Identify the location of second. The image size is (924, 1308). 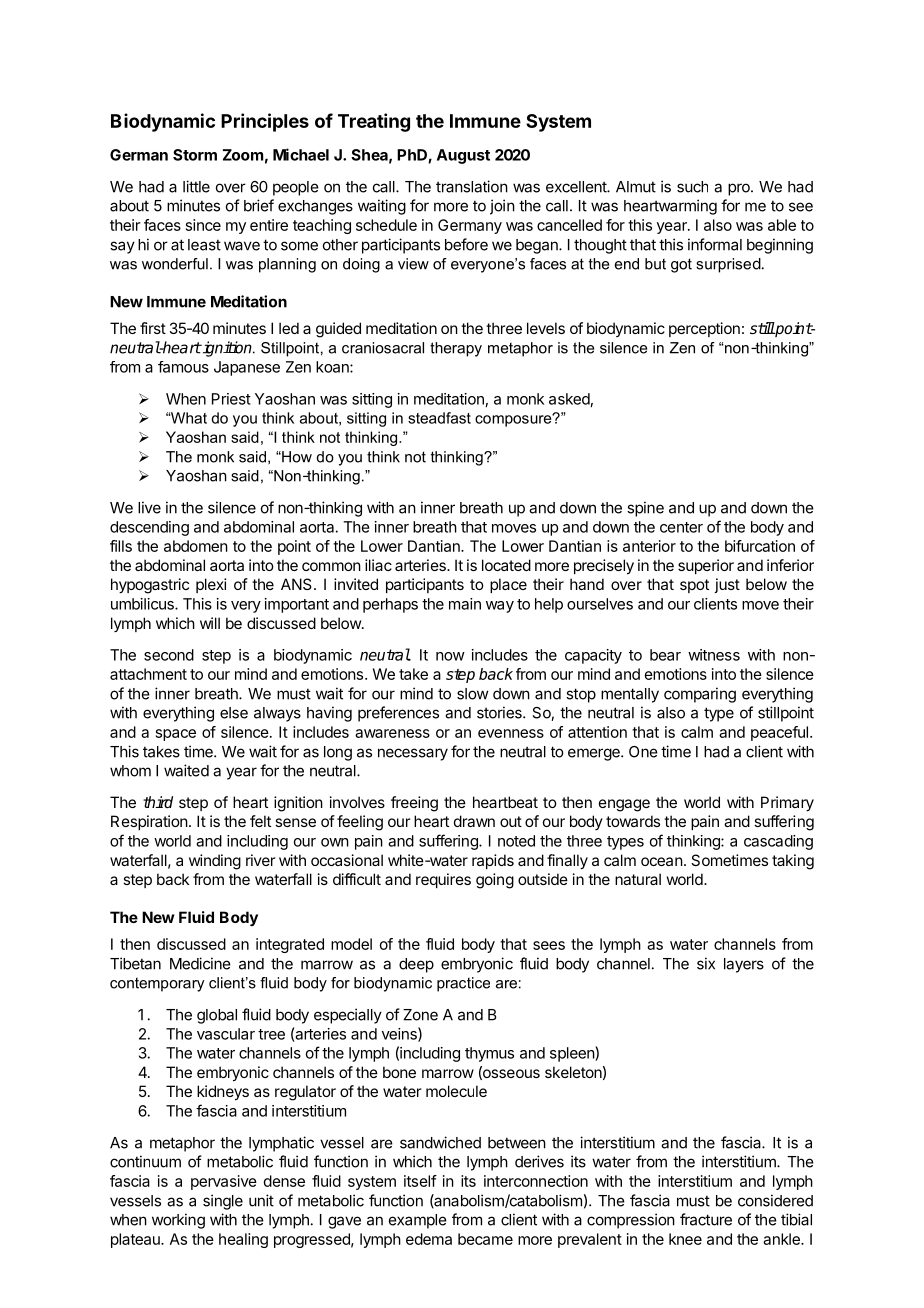
(169, 655).
